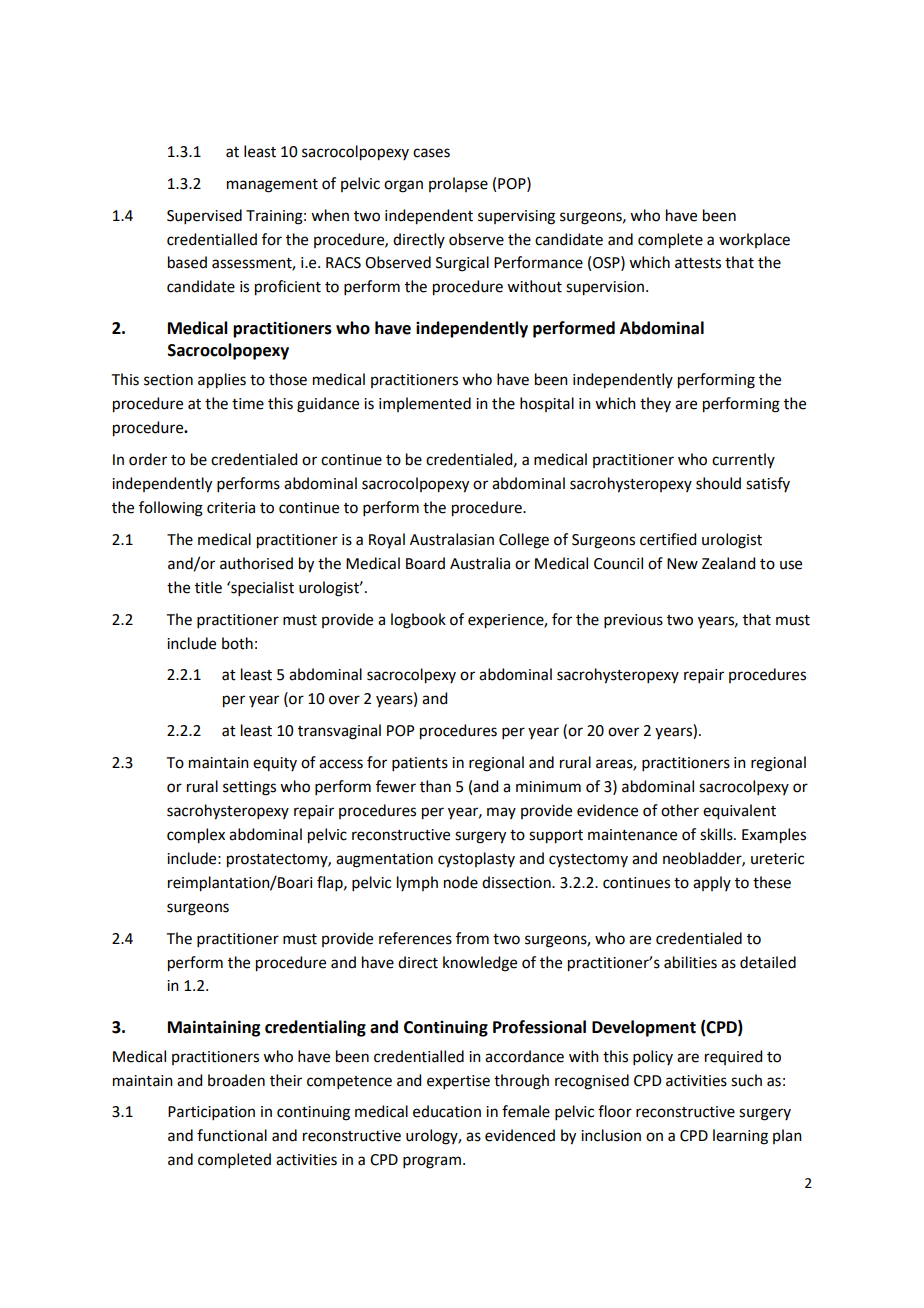  I want to click on prolapse, so click(458, 184).
